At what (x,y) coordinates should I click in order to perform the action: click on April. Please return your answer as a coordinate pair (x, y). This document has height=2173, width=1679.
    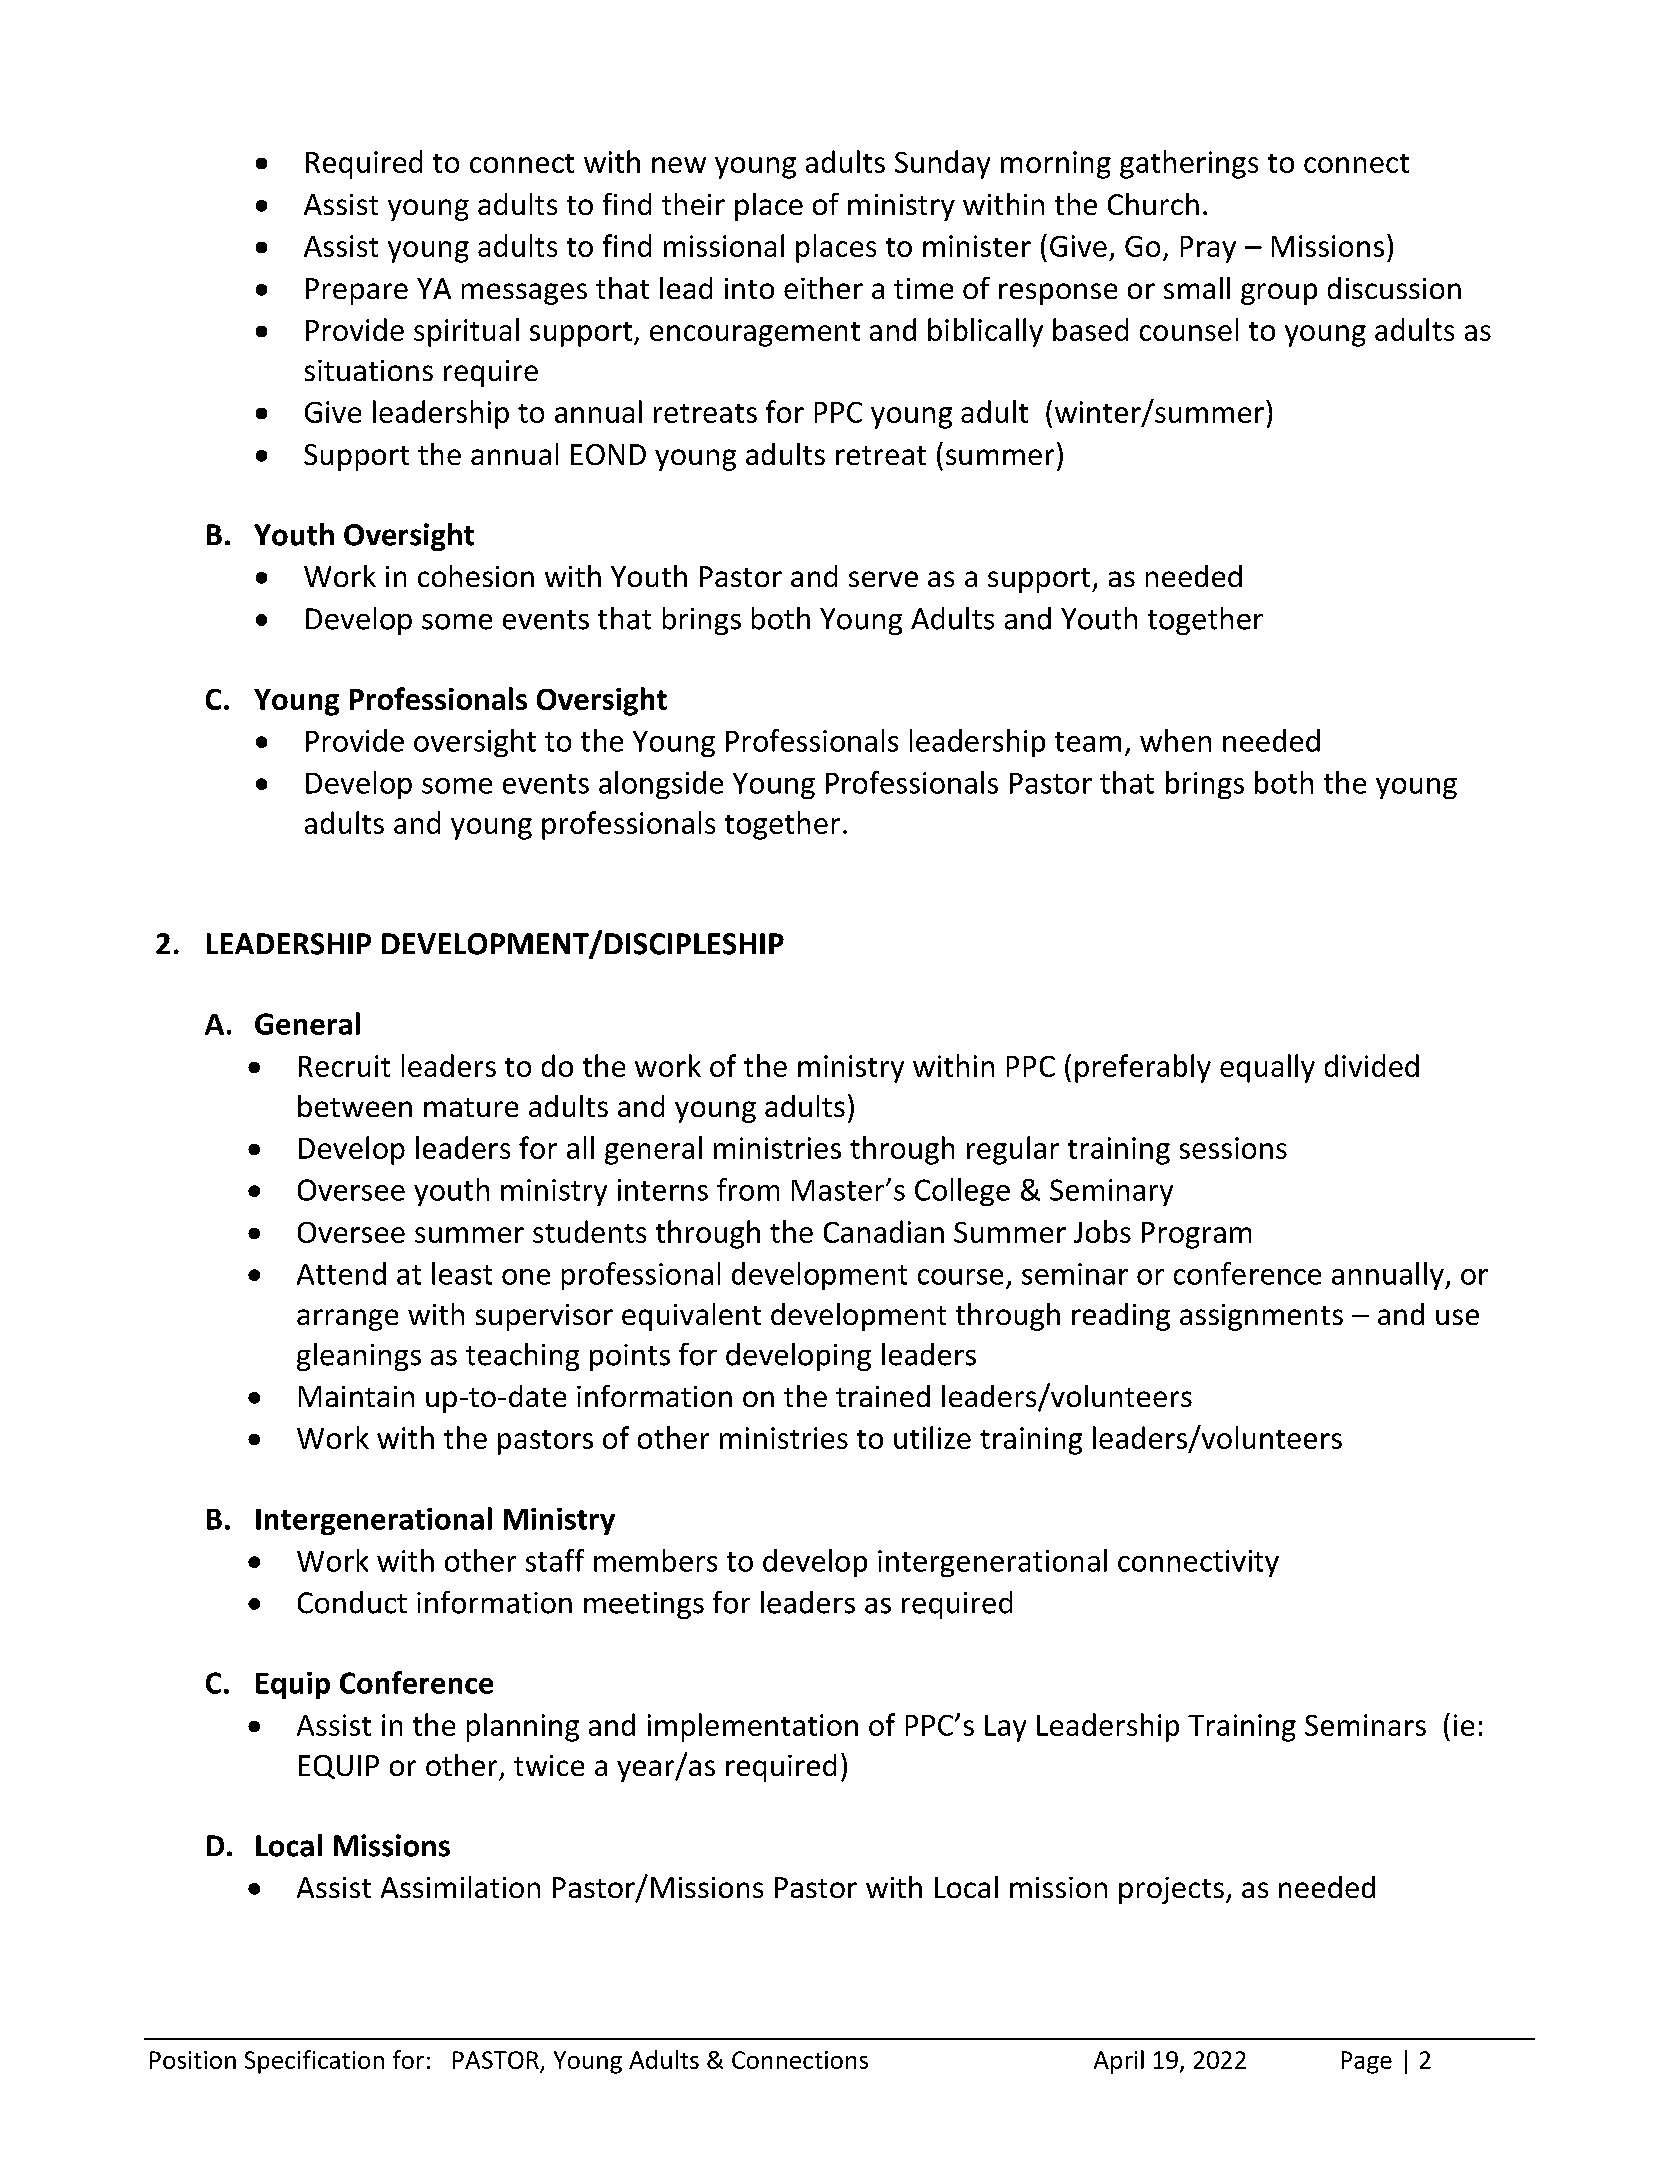
    Looking at the image, I should click on (1119, 2062).
